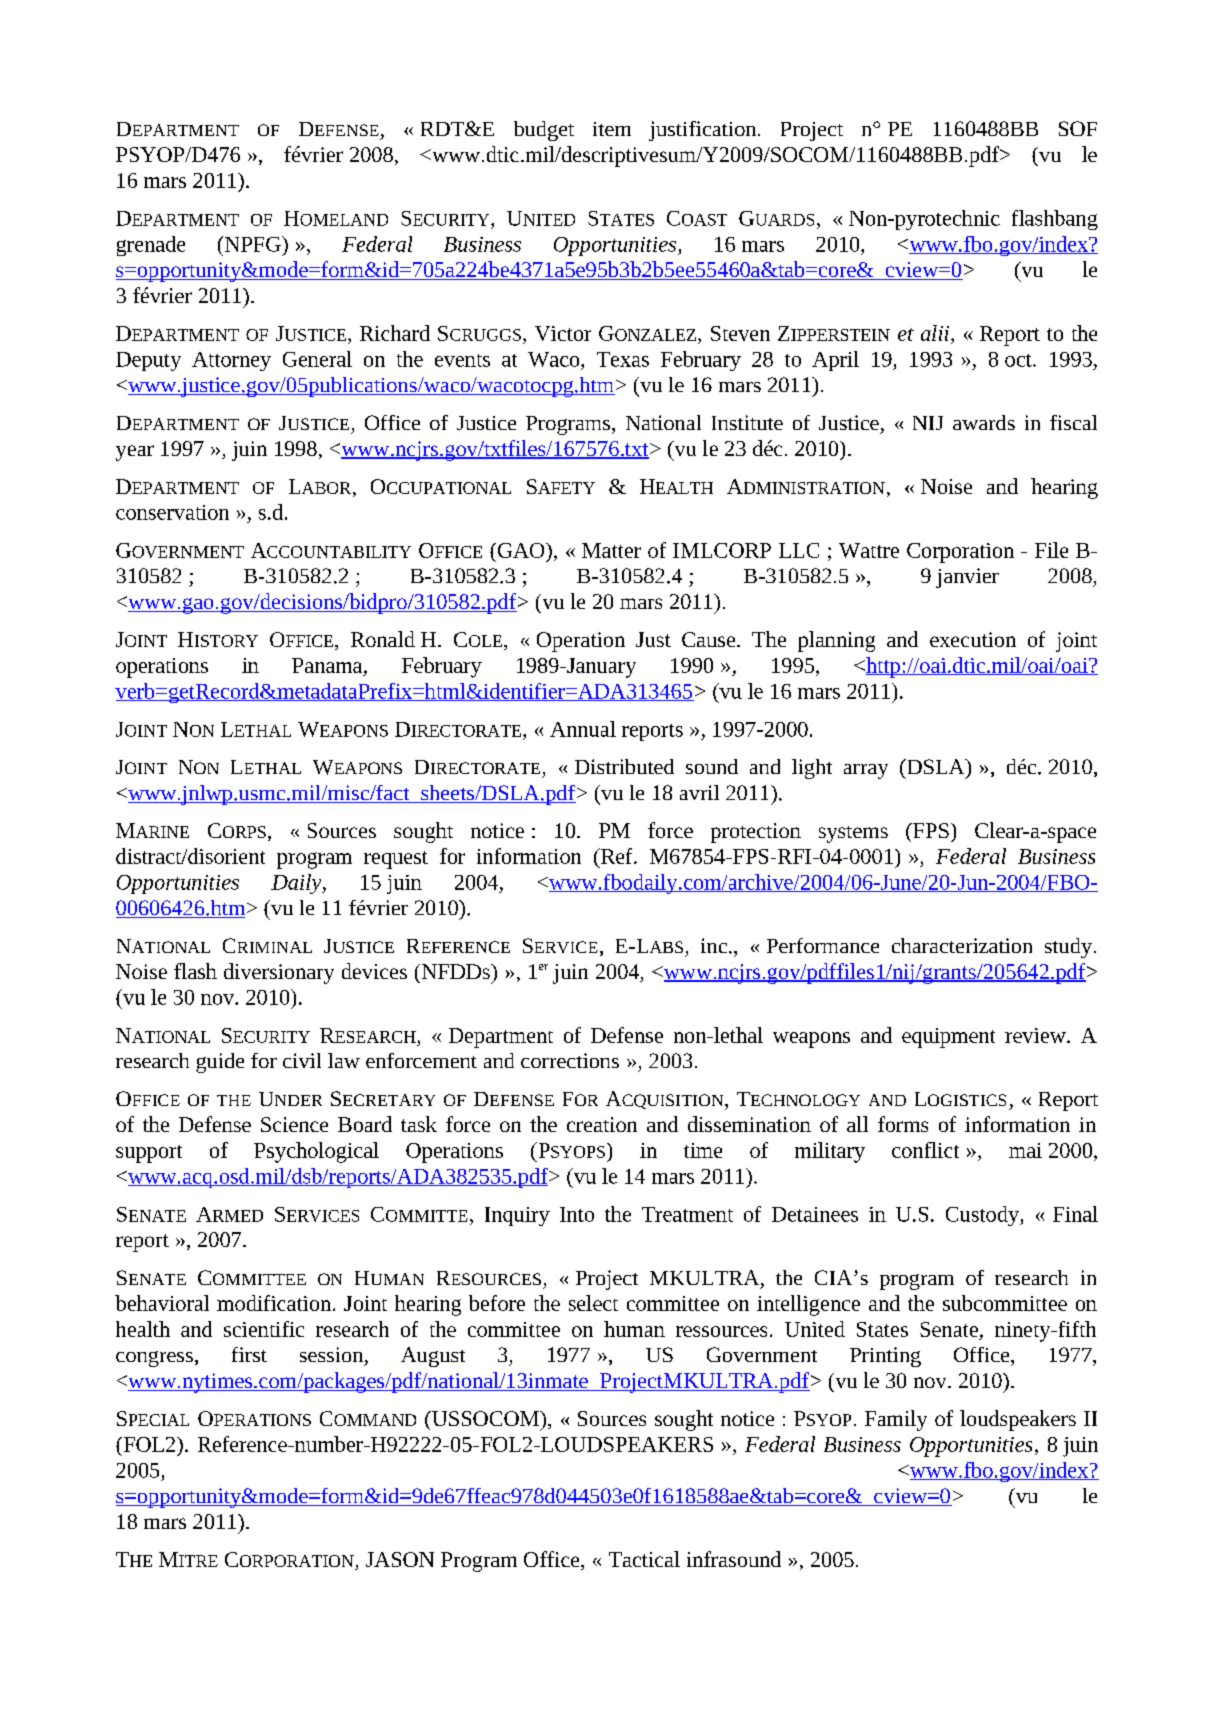  Describe the element at coordinates (948, 1038) in the document. I see `equipment` at that location.
